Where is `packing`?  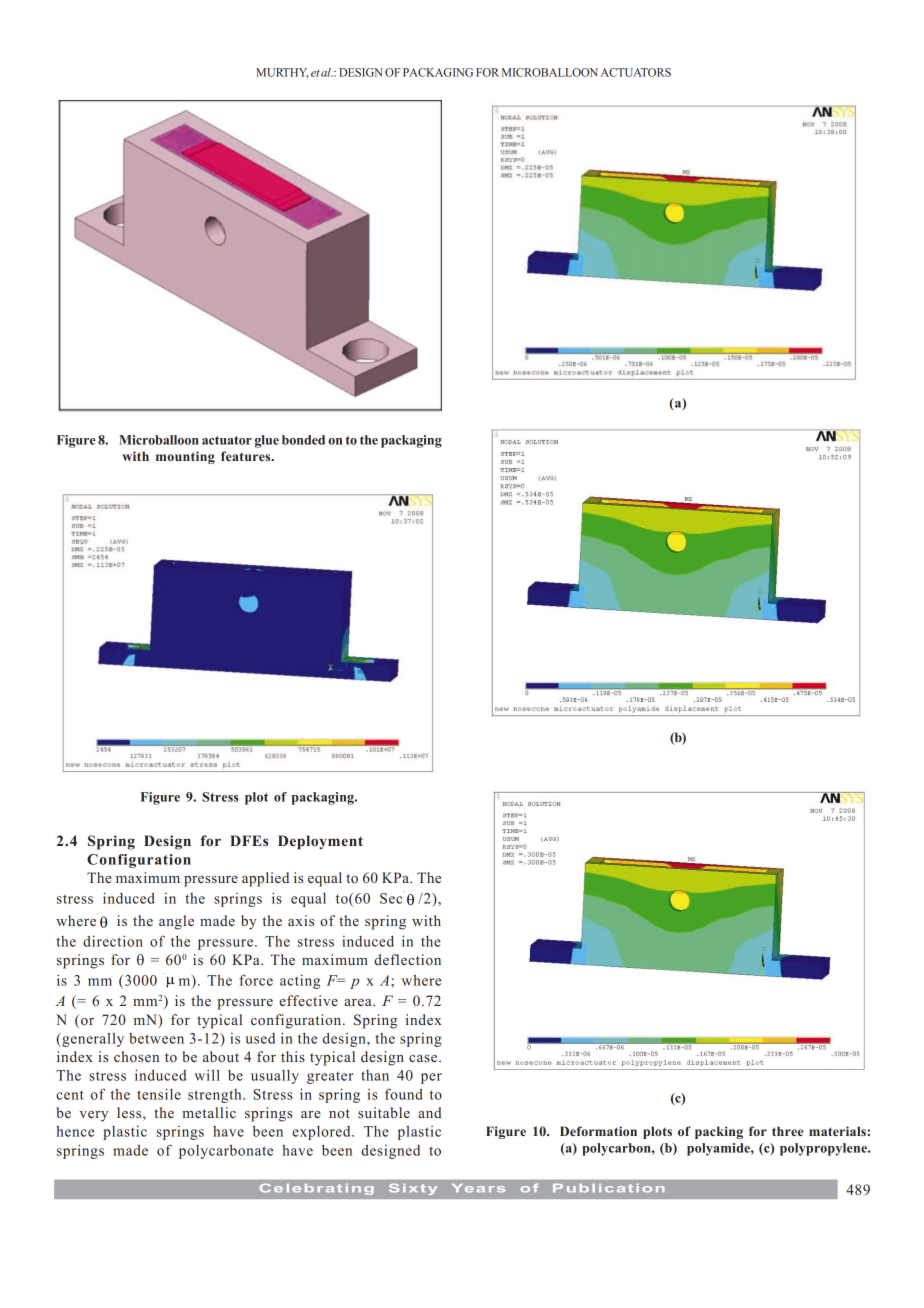
packing is located at coordinates (719, 1132).
